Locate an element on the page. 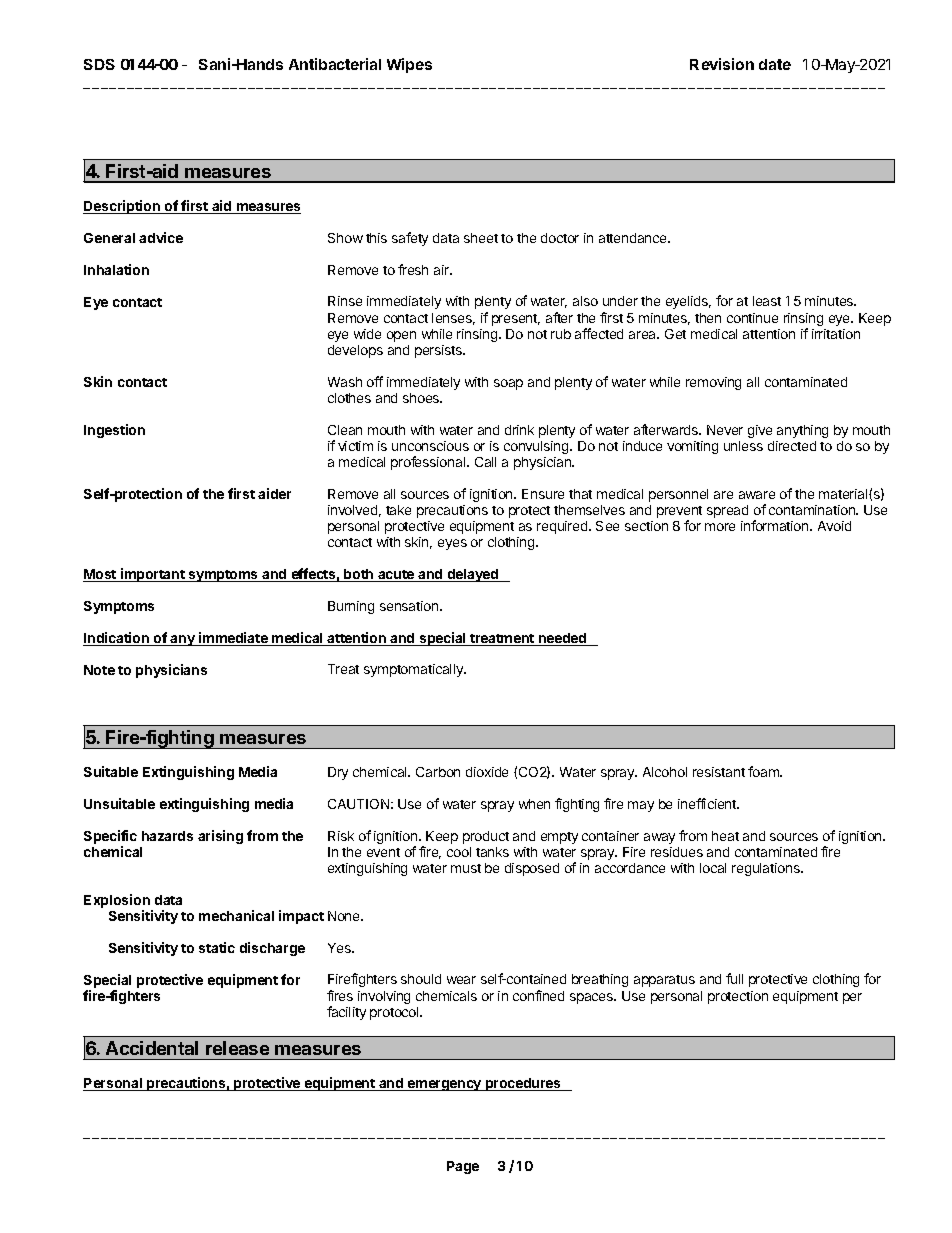  foam is located at coordinates (765, 771).
